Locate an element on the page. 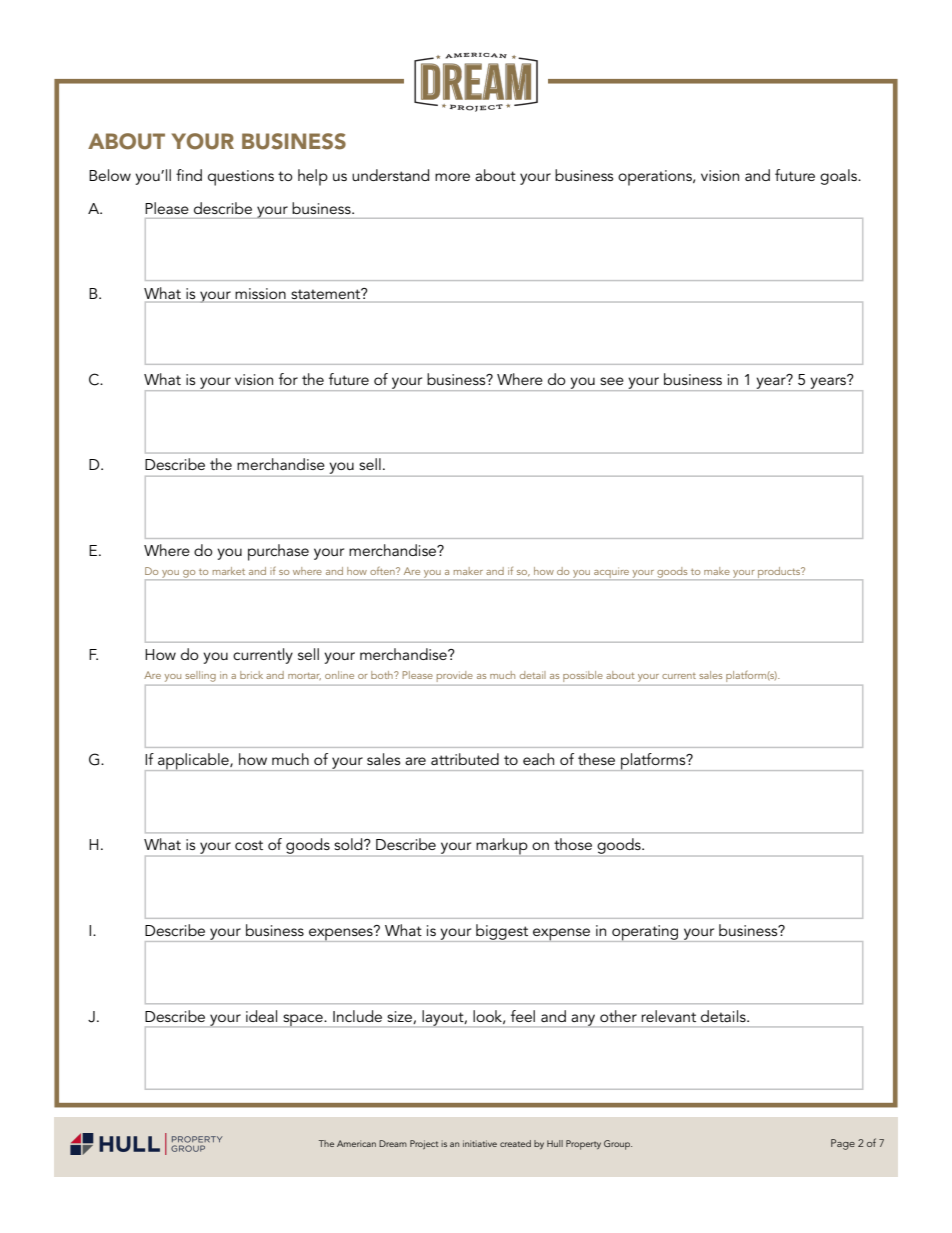  goals is located at coordinates (839, 177).
